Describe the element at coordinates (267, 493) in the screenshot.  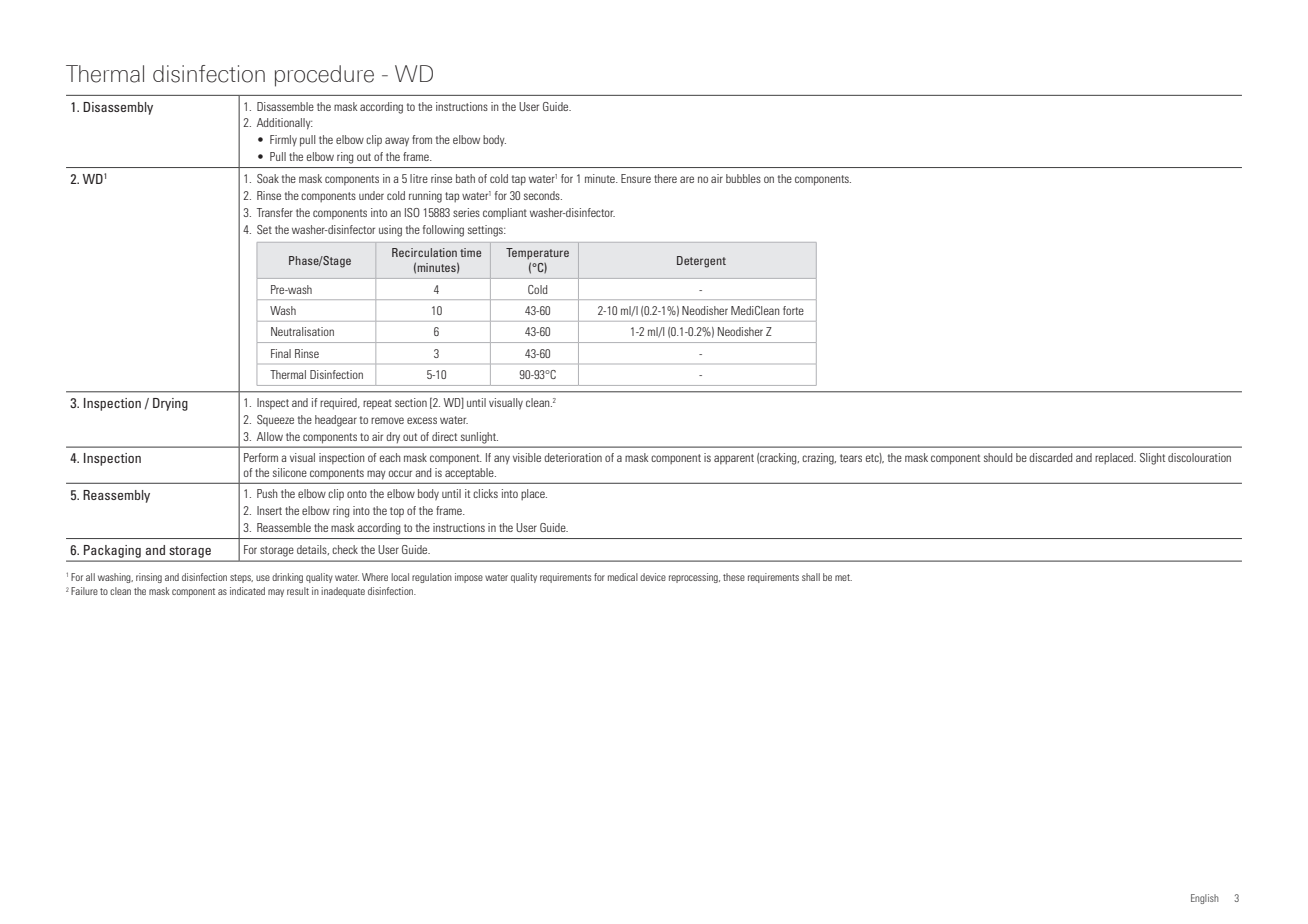
I see `Push` at that location.
